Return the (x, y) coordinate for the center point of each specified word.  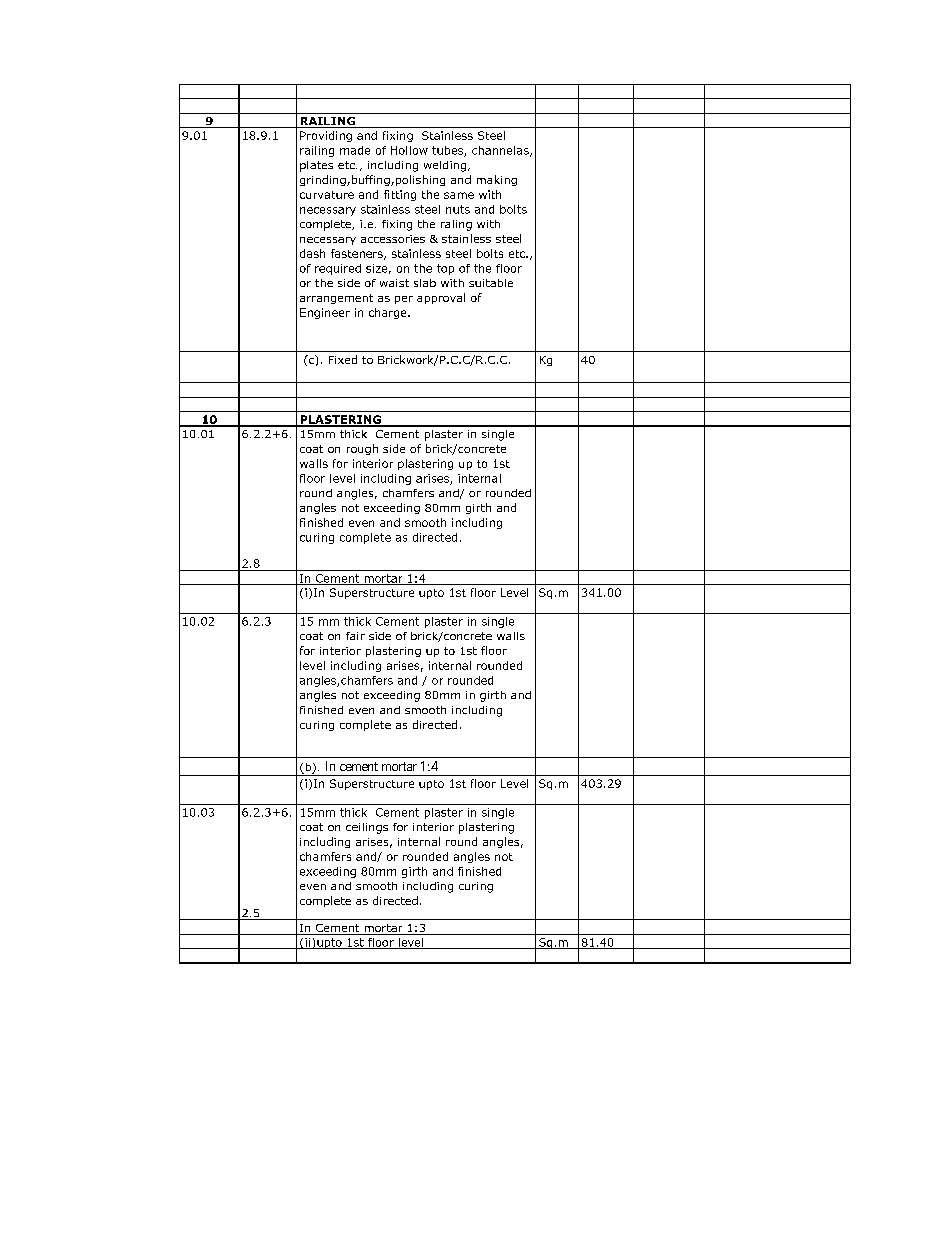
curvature (327, 195)
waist (394, 283)
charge (389, 313)
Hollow (409, 150)
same (459, 195)
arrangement (336, 299)
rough (362, 449)
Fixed (343, 359)
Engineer (325, 313)
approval (441, 298)
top (445, 269)
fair (355, 636)
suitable (491, 283)
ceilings (367, 828)
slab (425, 283)
